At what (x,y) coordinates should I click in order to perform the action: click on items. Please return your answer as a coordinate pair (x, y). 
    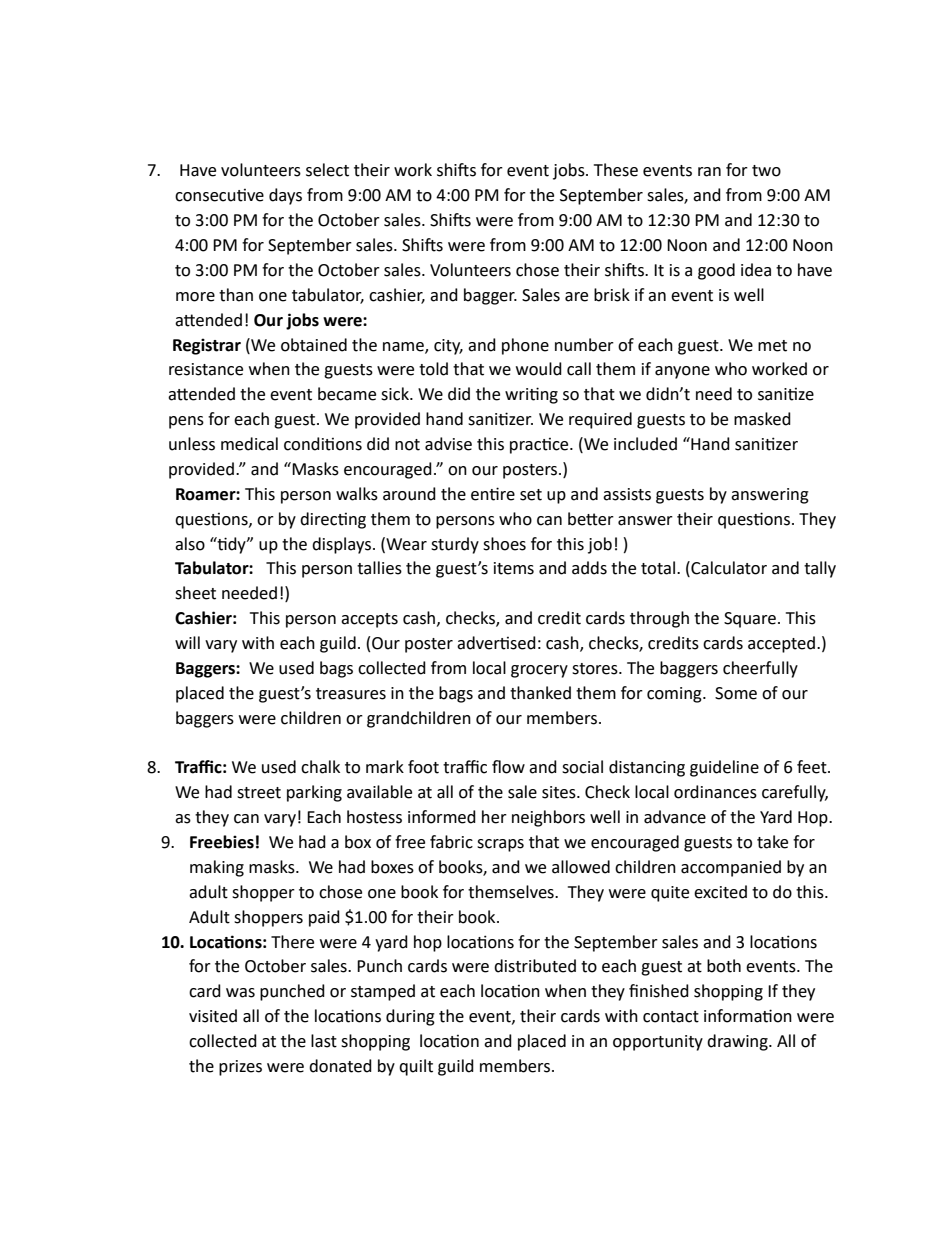
    Looking at the image, I should click on (514, 568).
